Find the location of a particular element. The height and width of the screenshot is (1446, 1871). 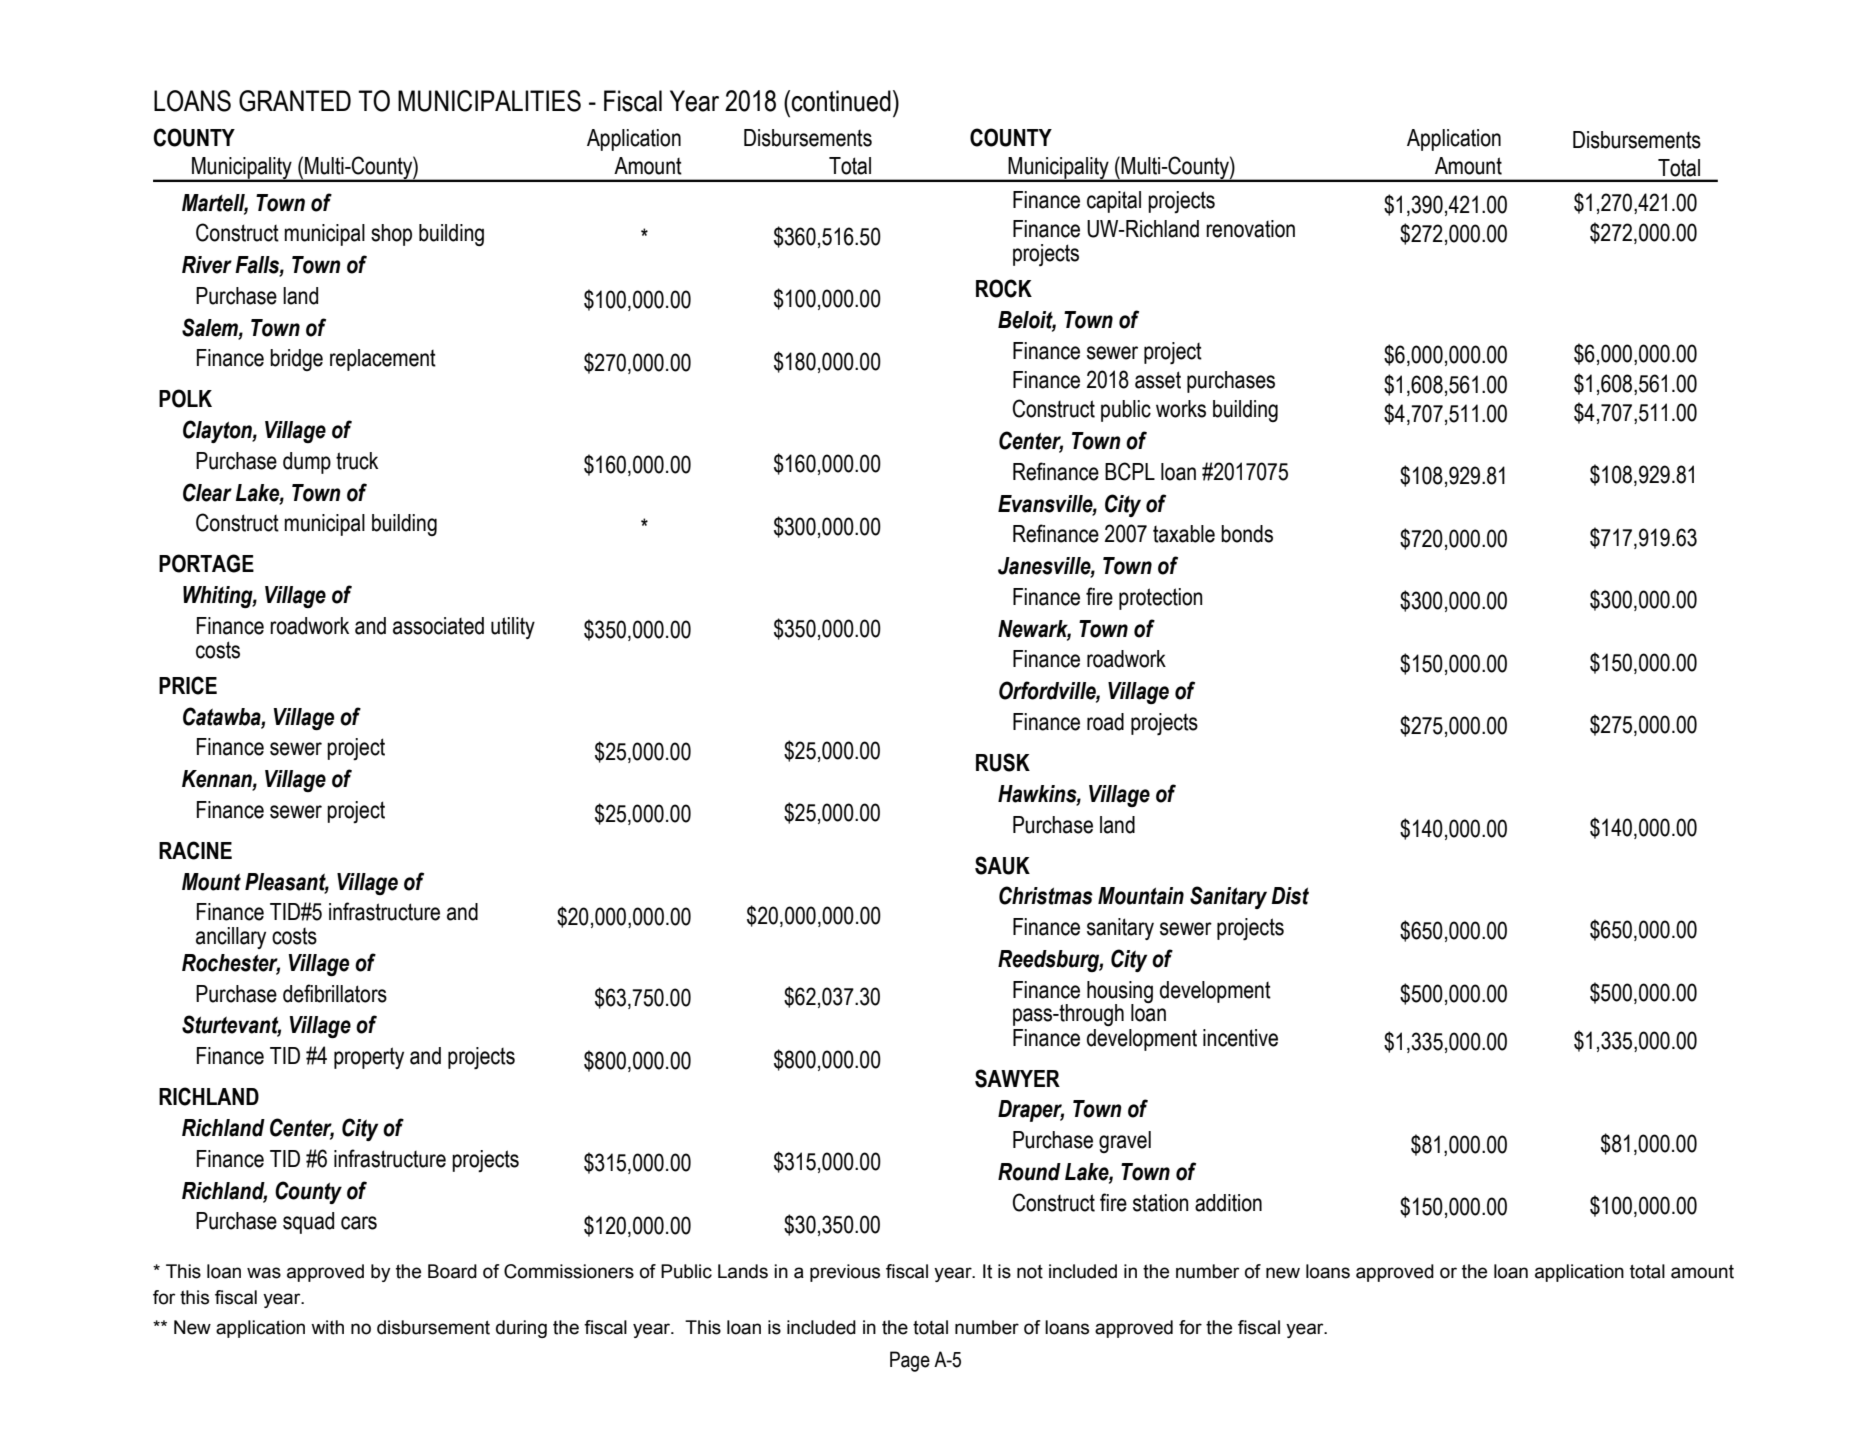

RUSK is located at coordinates (1003, 762).
